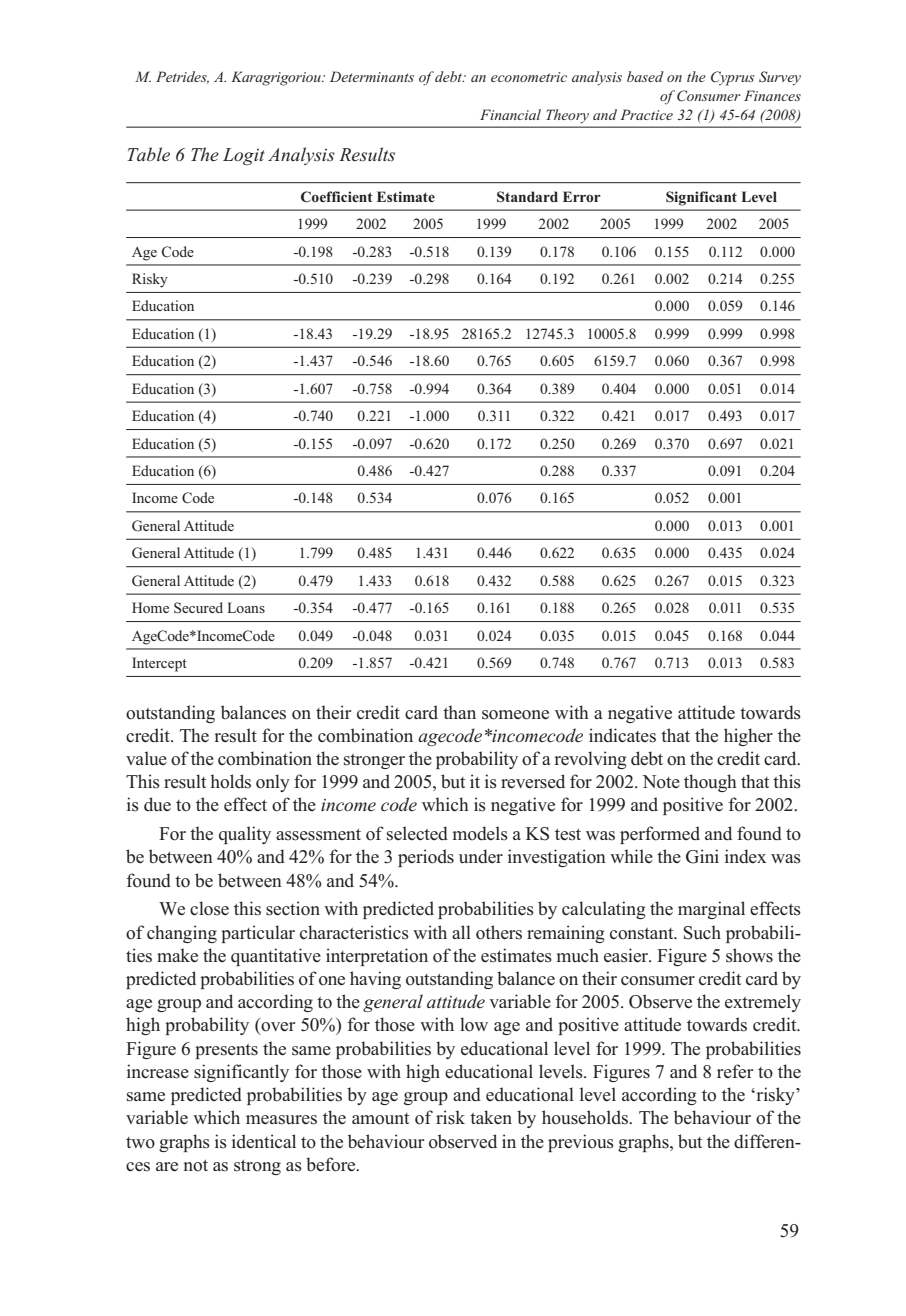 The height and width of the screenshot is (1316, 906). Describe the element at coordinates (733, 78) in the screenshot. I see `Cyprus` at that location.
